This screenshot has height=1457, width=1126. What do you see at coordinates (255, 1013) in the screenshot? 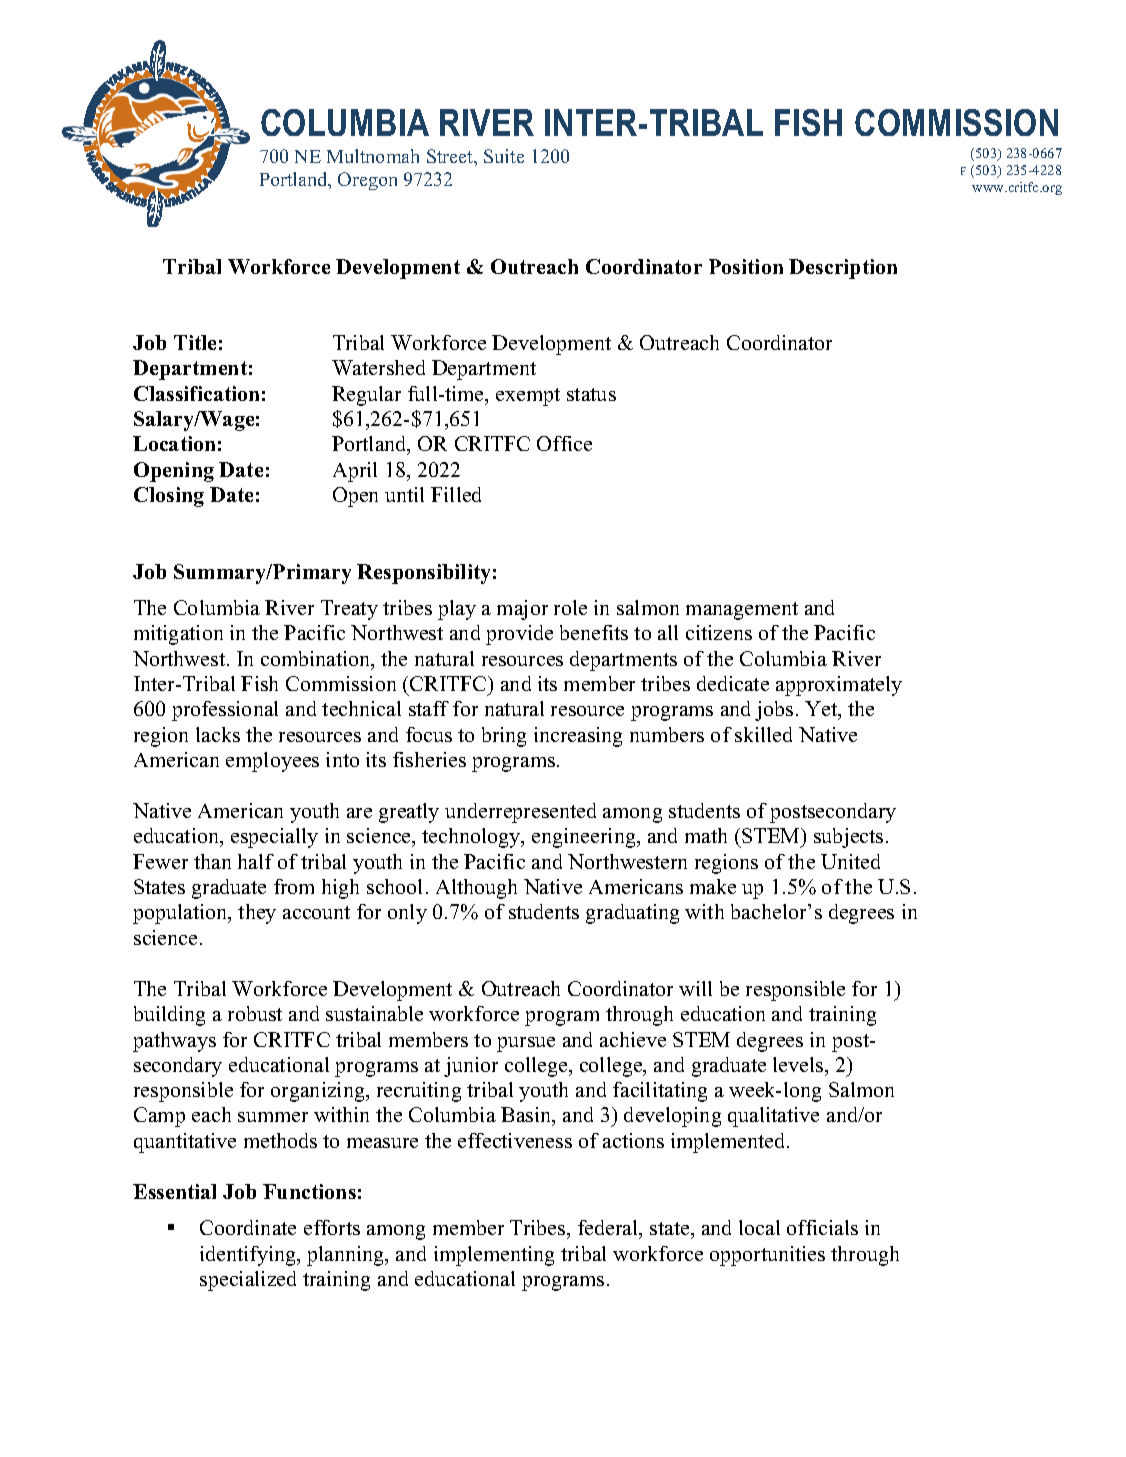
I see `robust` at bounding box center [255, 1013].
